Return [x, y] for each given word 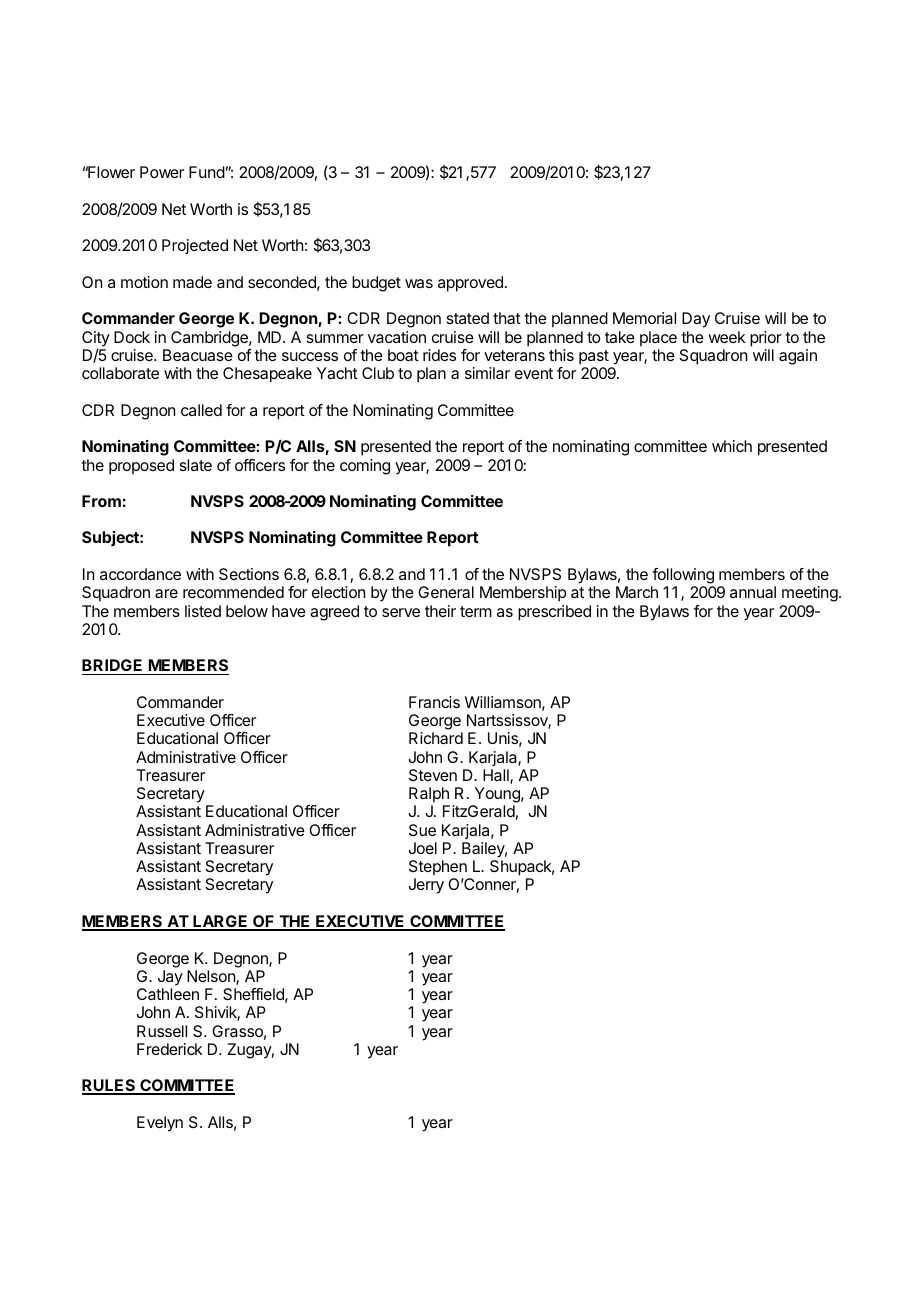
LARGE [220, 922]
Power [162, 172]
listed [203, 611]
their [440, 611]
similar [487, 373]
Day [696, 320]
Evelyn [160, 1124]
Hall [497, 776]
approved [470, 284]
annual [753, 592]
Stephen [438, 868]
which [732, 446]
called [201, 410]
